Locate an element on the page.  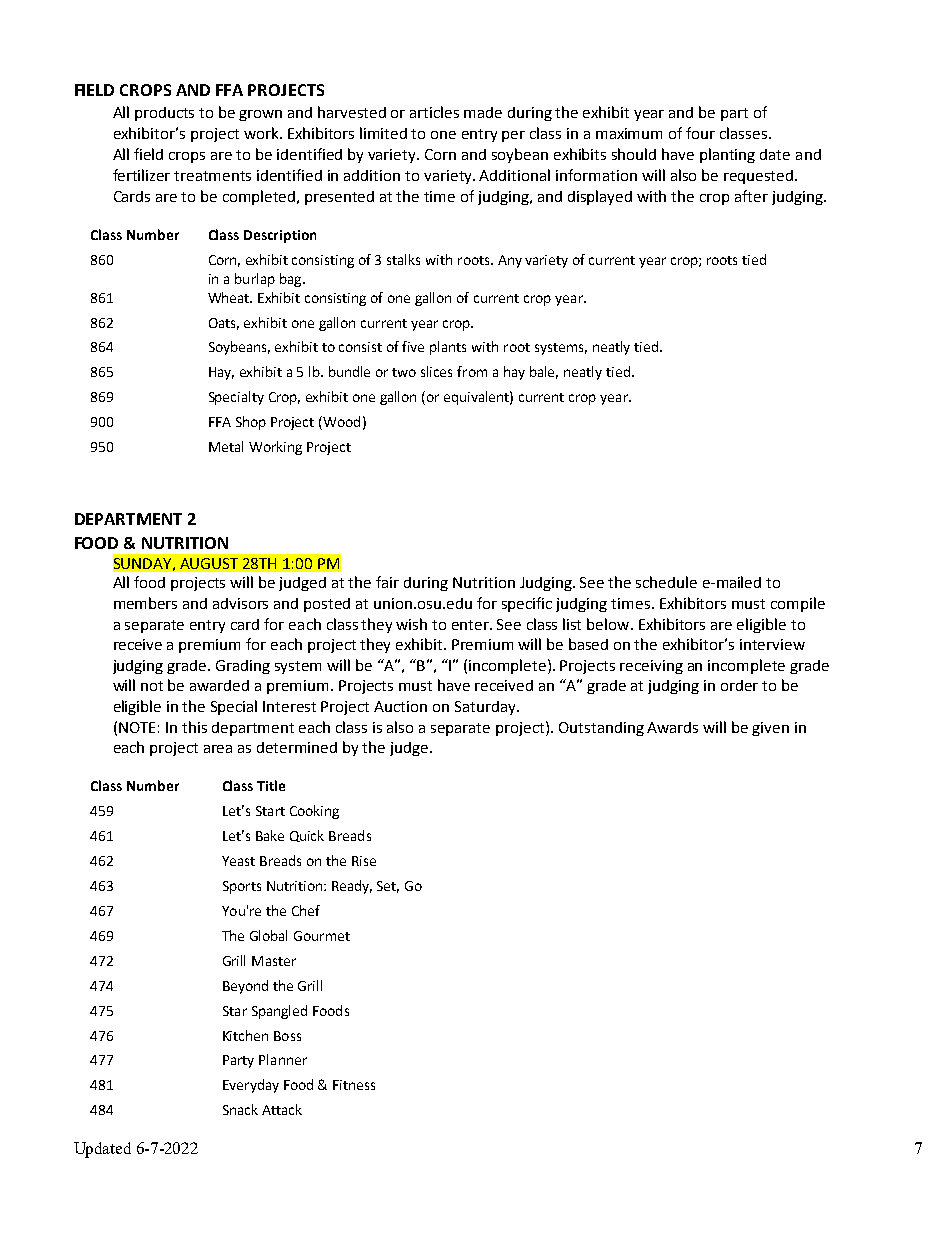
area is located at coordinates (218, 749).
